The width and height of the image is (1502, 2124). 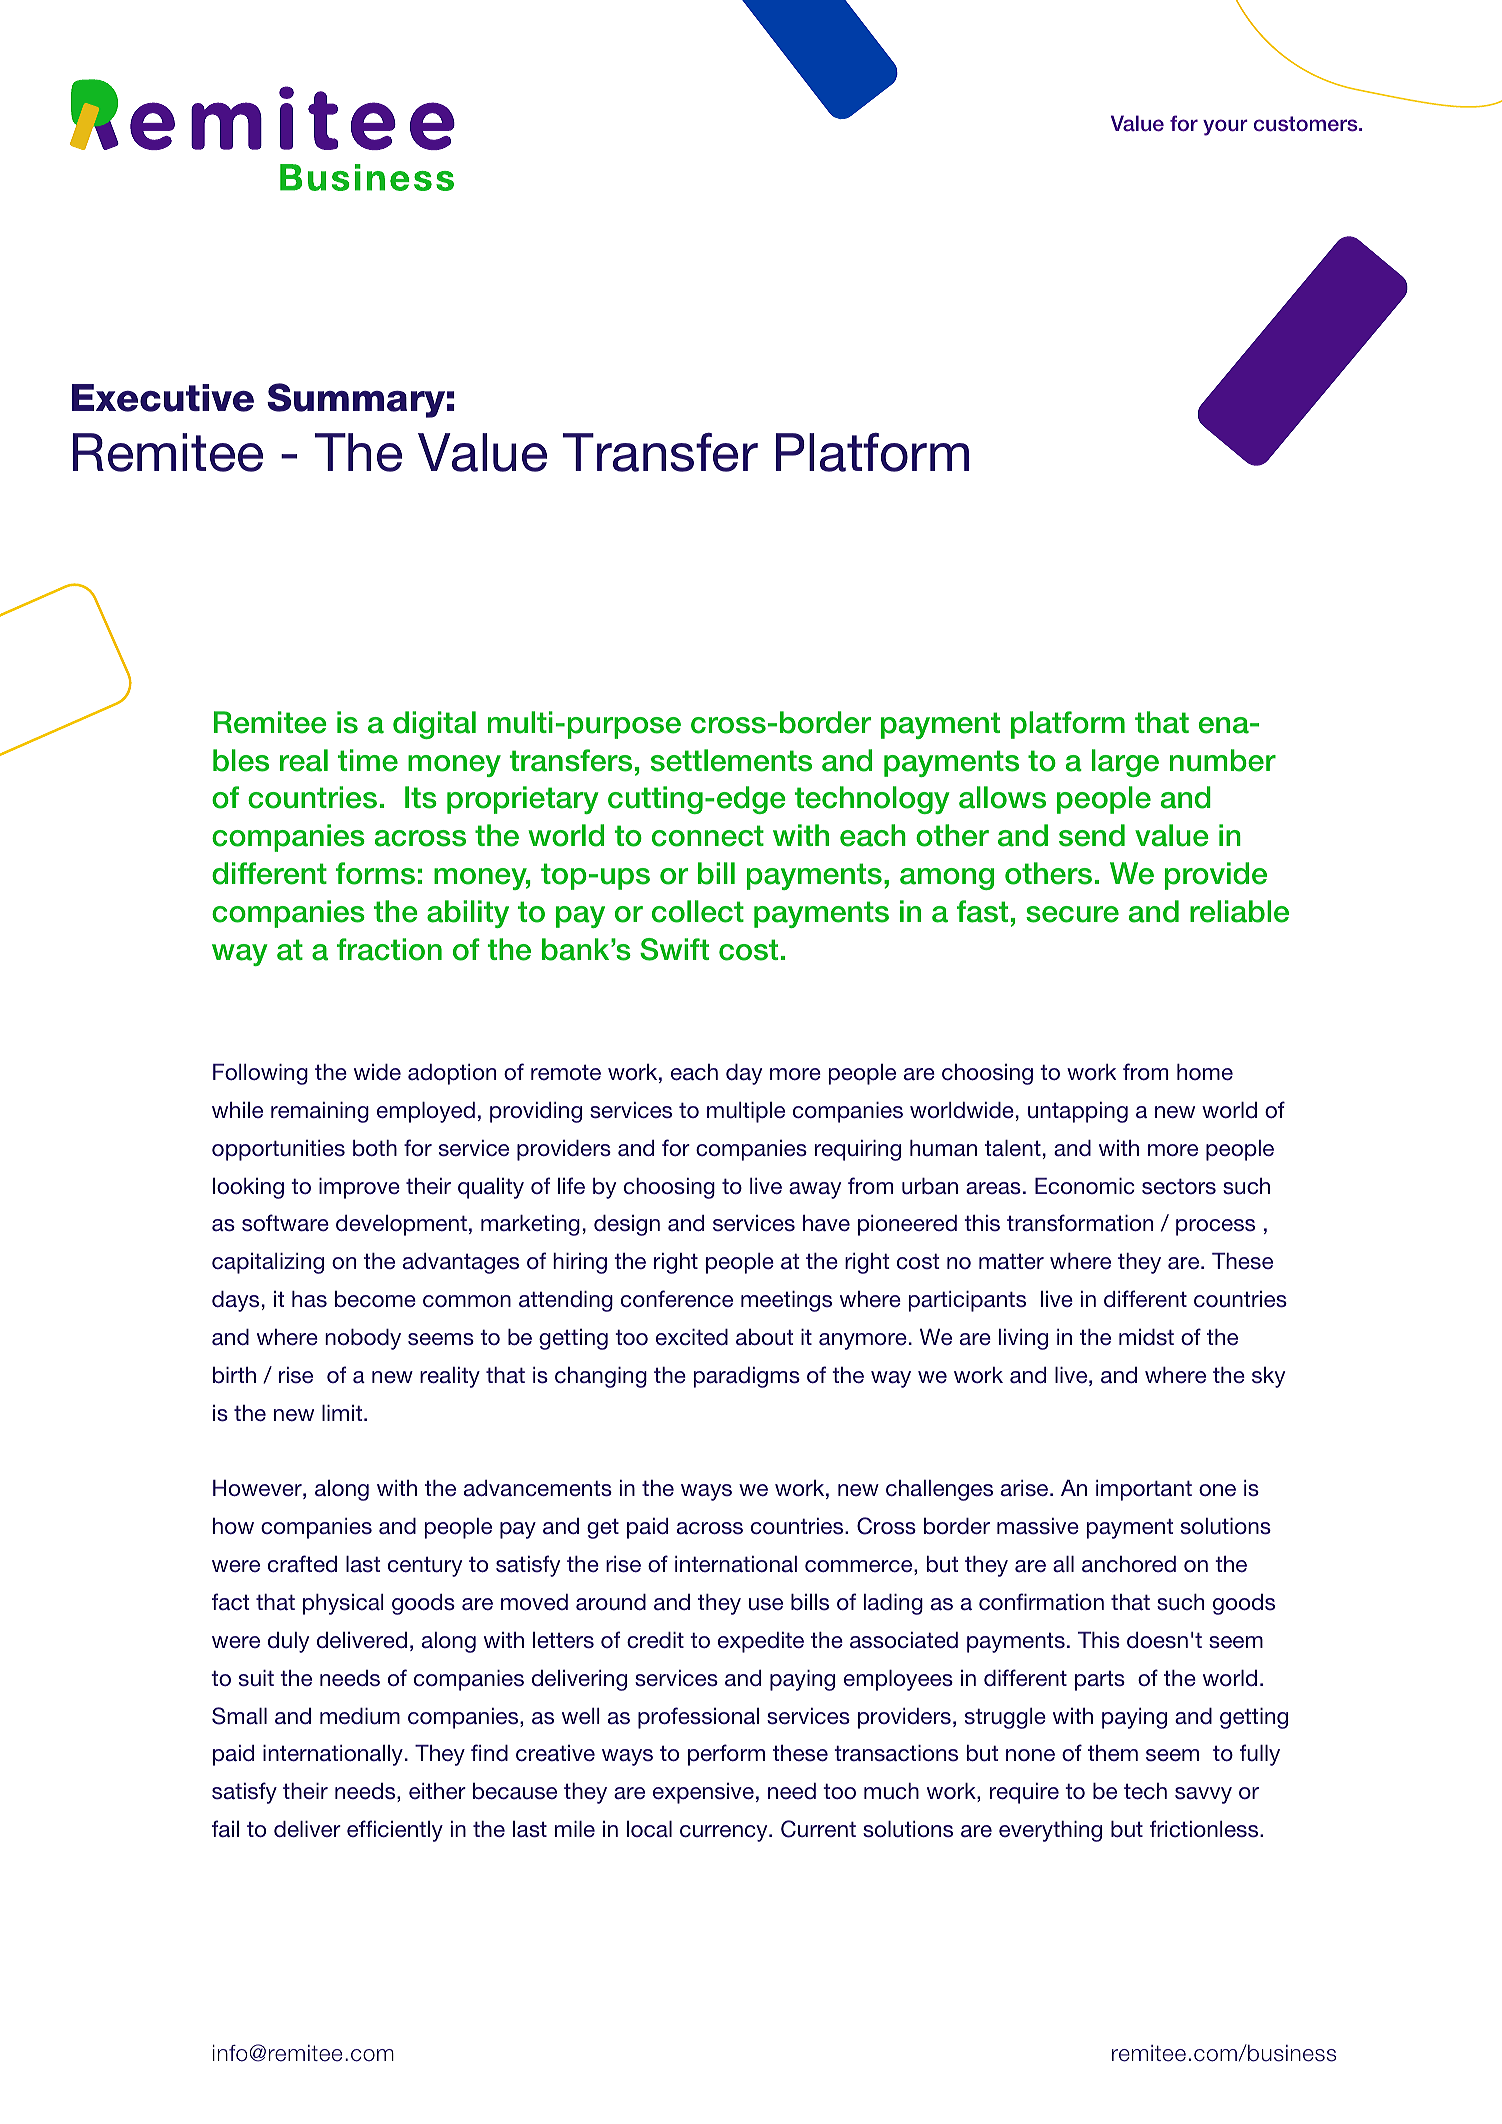 I want to click on fraction, so click(x=389, y=949).
